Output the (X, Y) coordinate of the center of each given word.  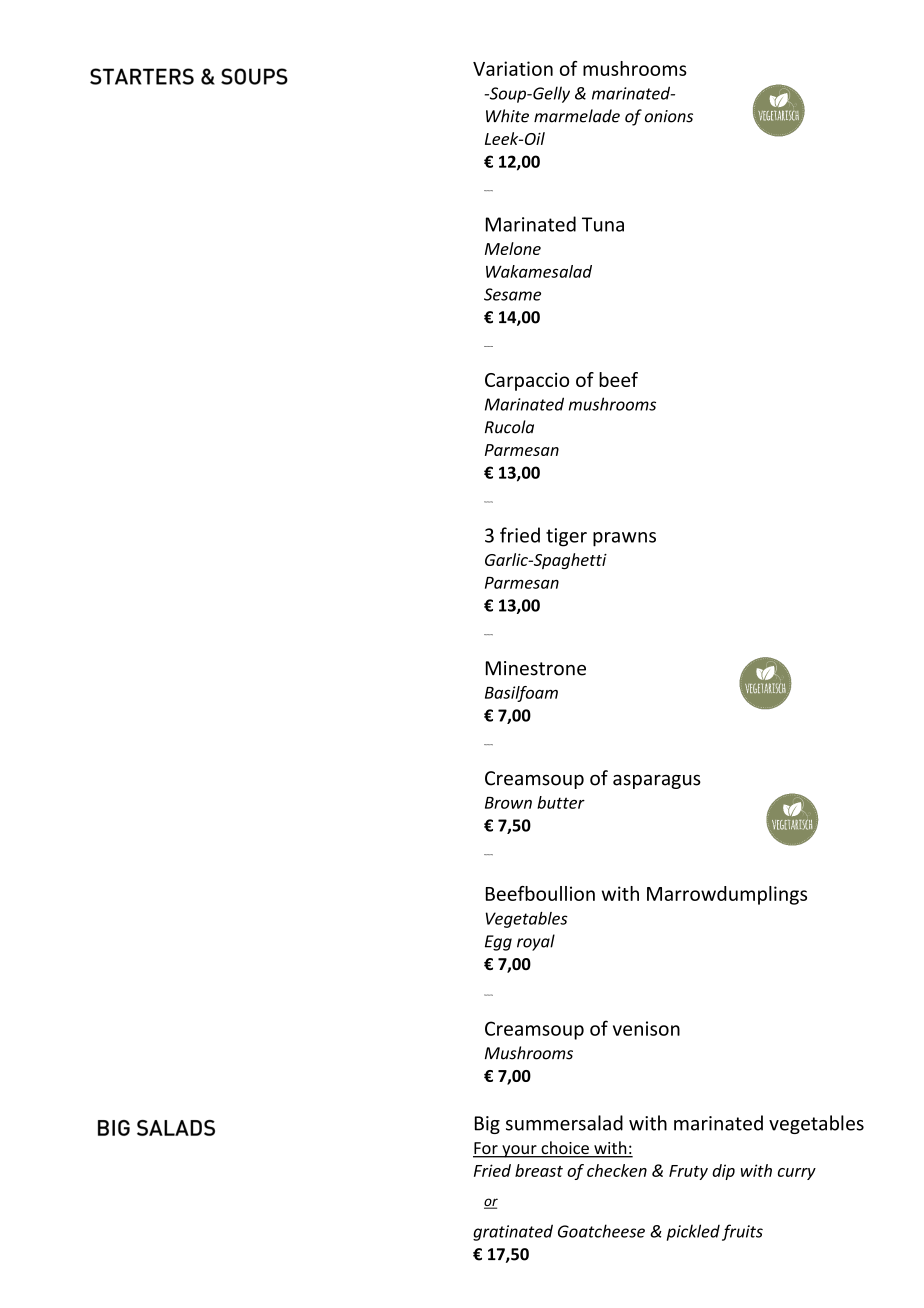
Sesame (512, 294)
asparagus (657, 782)
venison (646, 1028)
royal (536, 942)
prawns (624, 539)
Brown (508, 803)
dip (723, 1172)
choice (565, 1149)
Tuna (603, 224)
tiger (566, 537)
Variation (513, 68)
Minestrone (536, 668)
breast (539, 1170)
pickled (693, 1232)
